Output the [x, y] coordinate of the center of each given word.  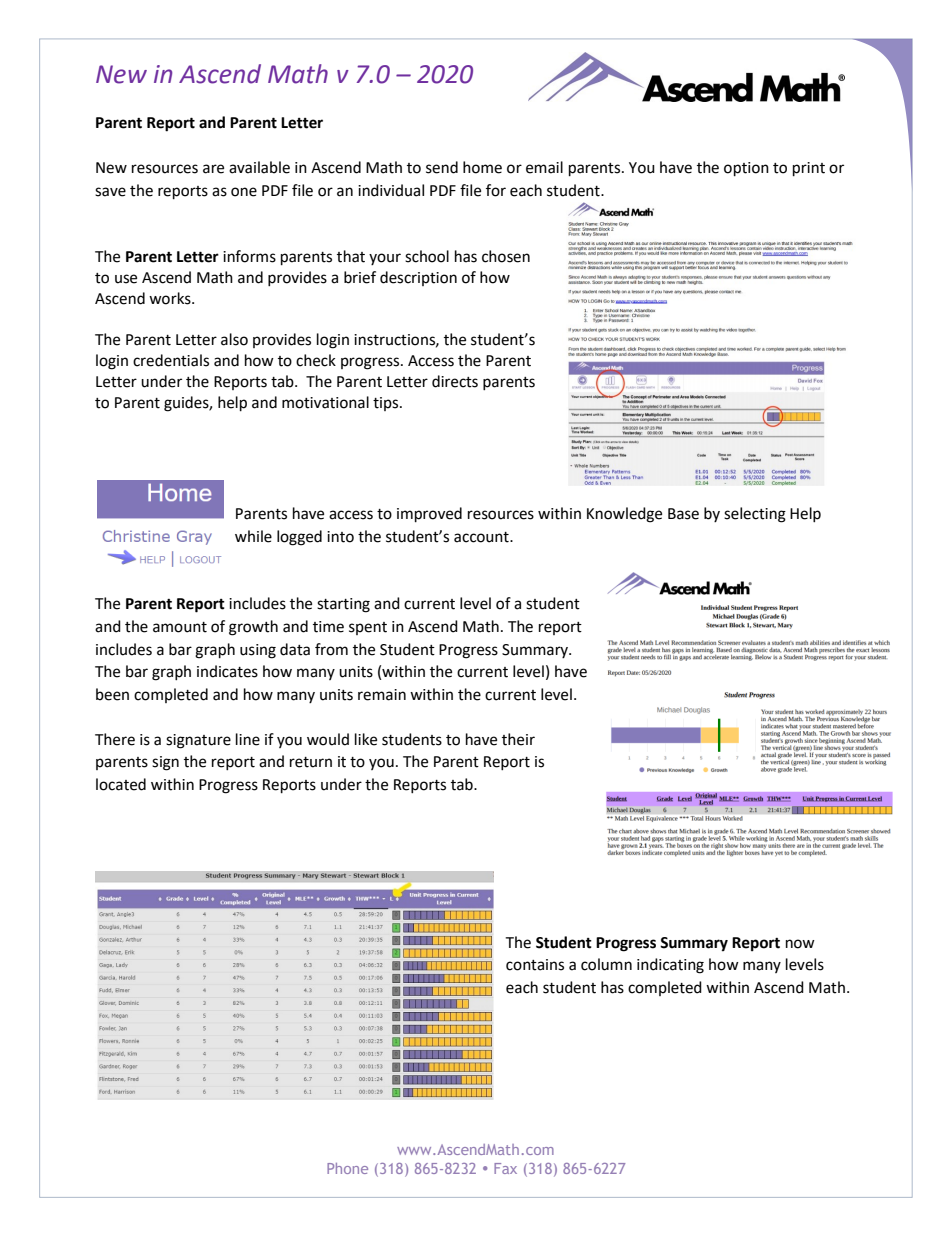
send [442, 167]
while [253, 536]
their [518, 739]
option [746, 169]
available [259, 167]
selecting [755, 515]
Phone [347, 1168]
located [121, 784]
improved [429, 515]
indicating [670, 966]
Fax [505, 1168]
